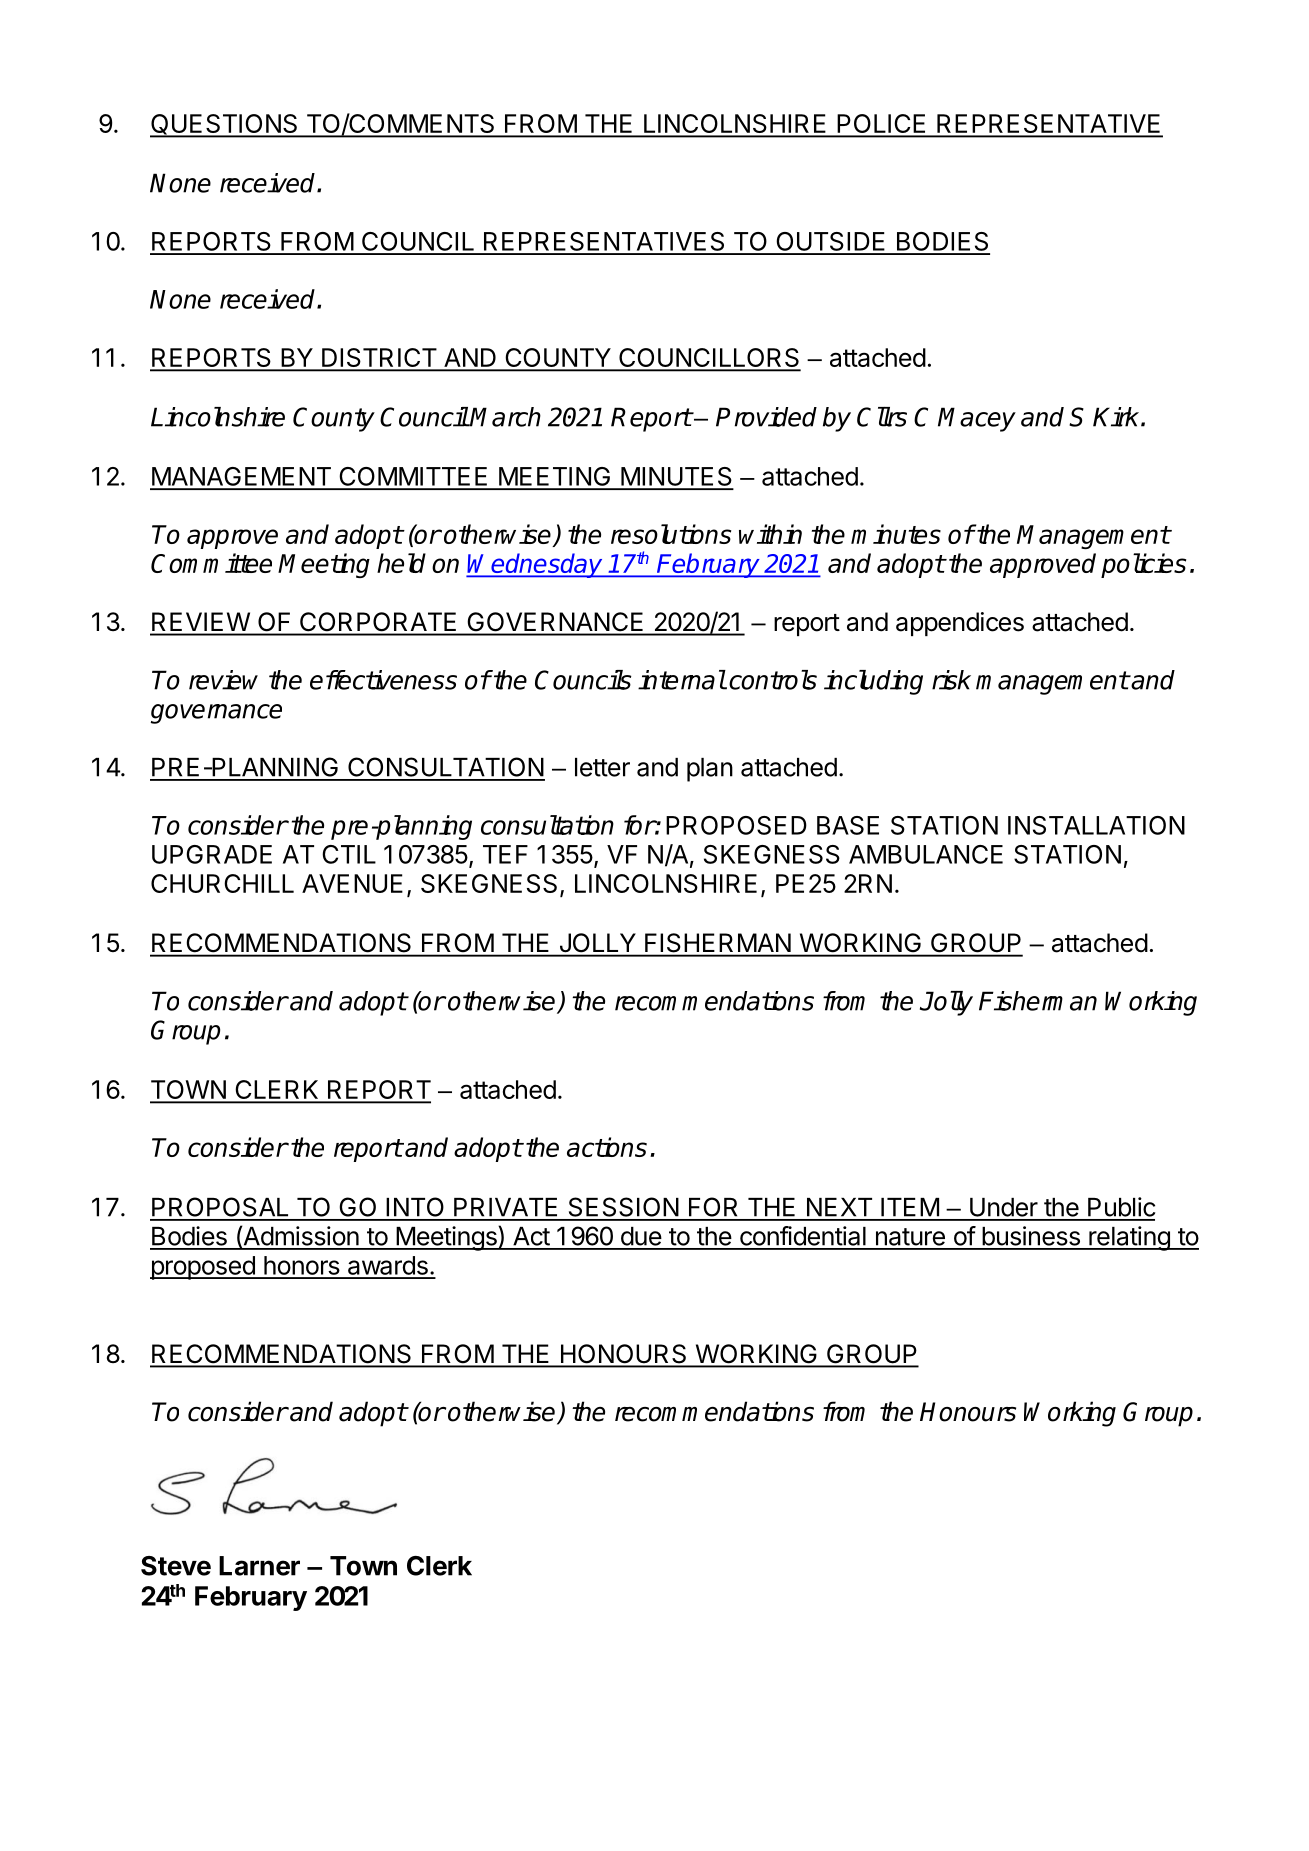  What do you see at coordinates (383, 680) in the screenshot?
I see `effectiveness` at bounding box center [383, 680].
